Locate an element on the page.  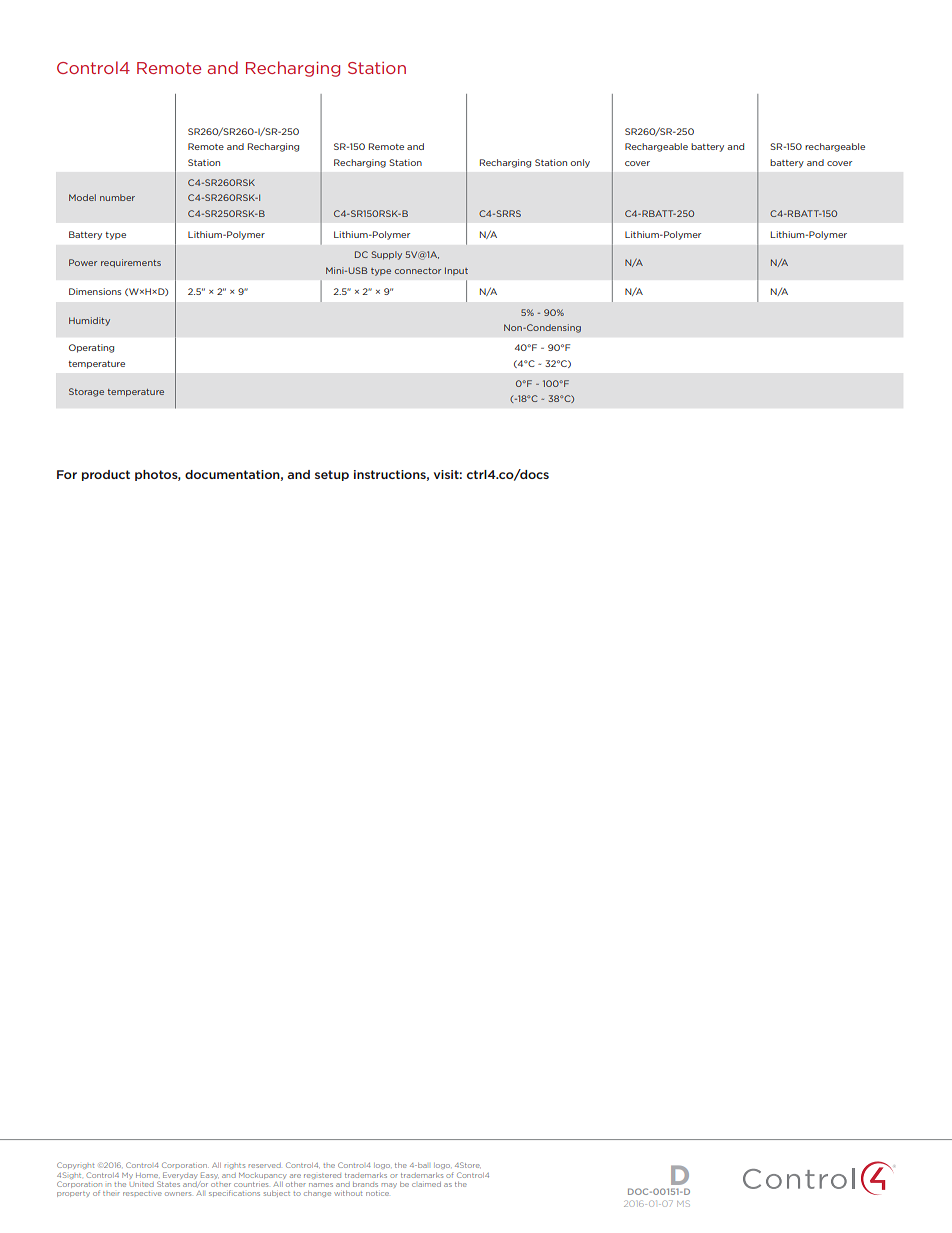
Storage is located at coordinates (86, 392).
